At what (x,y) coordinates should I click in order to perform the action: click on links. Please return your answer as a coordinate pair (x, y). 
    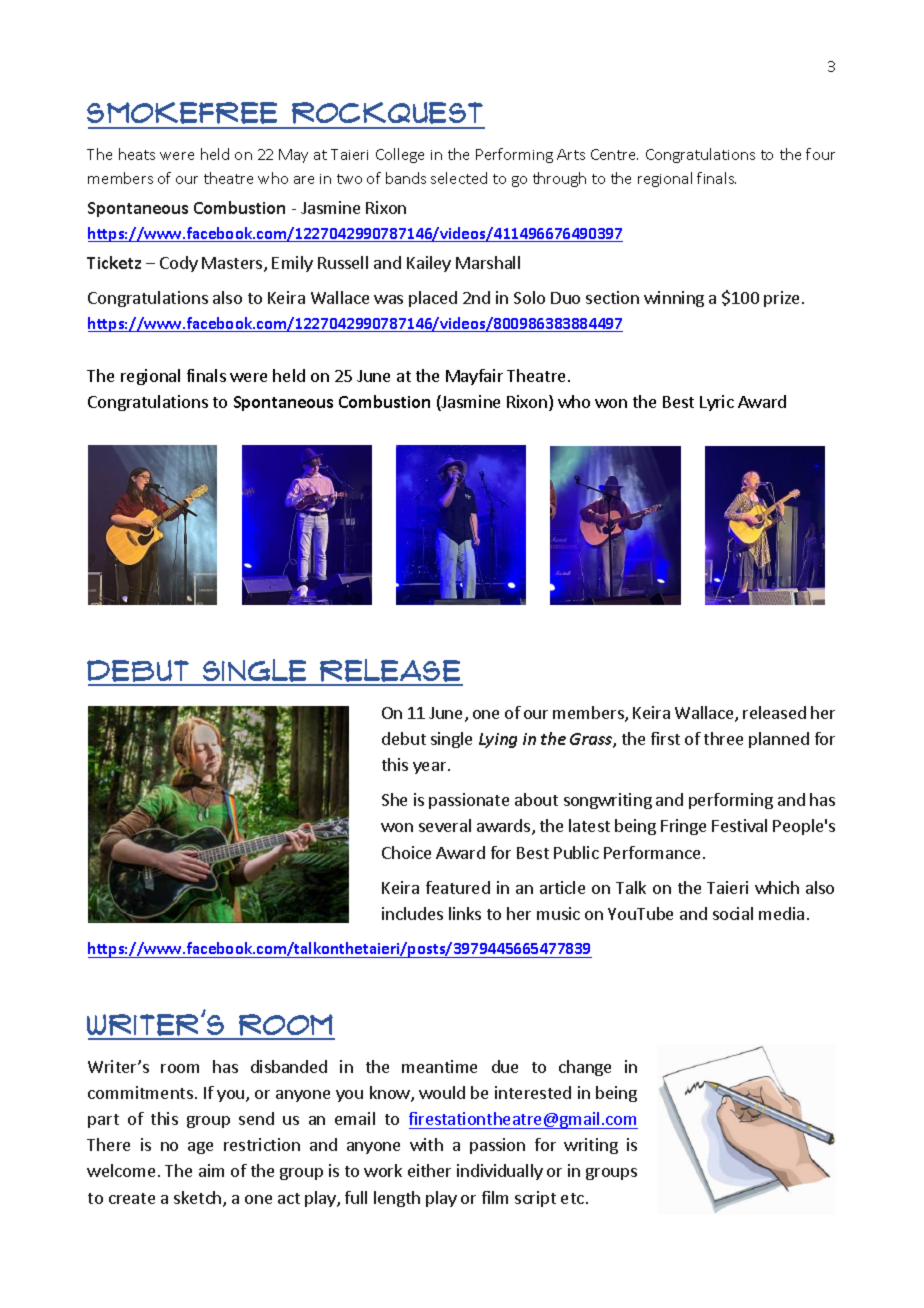
    Looking at the image, I should click on (465, 913).
